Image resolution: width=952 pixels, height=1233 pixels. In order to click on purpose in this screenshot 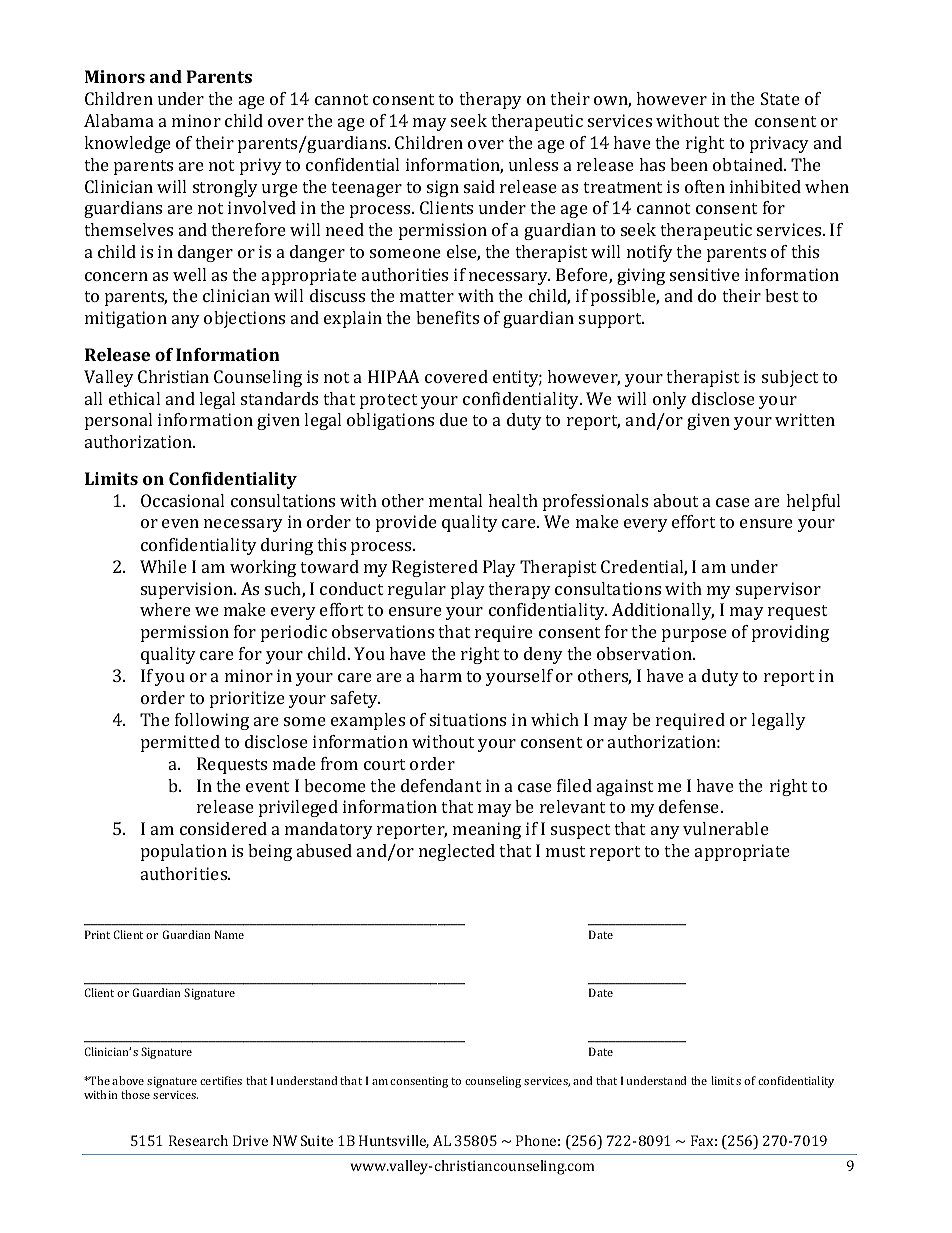, I will do `click(694, 635)`.
